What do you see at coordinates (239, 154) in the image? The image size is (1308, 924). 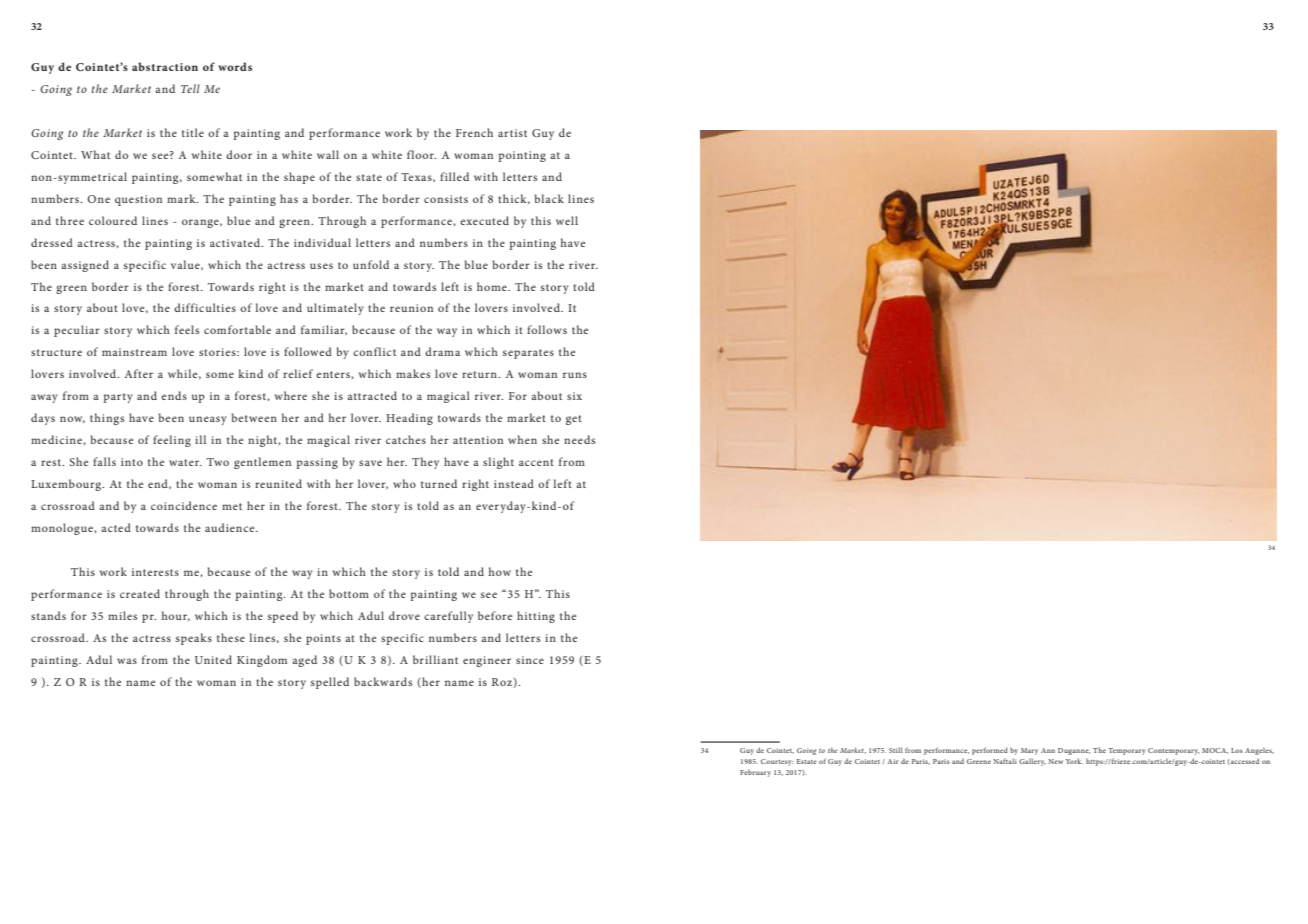 I see `door` at bounding box center [239, 154].
